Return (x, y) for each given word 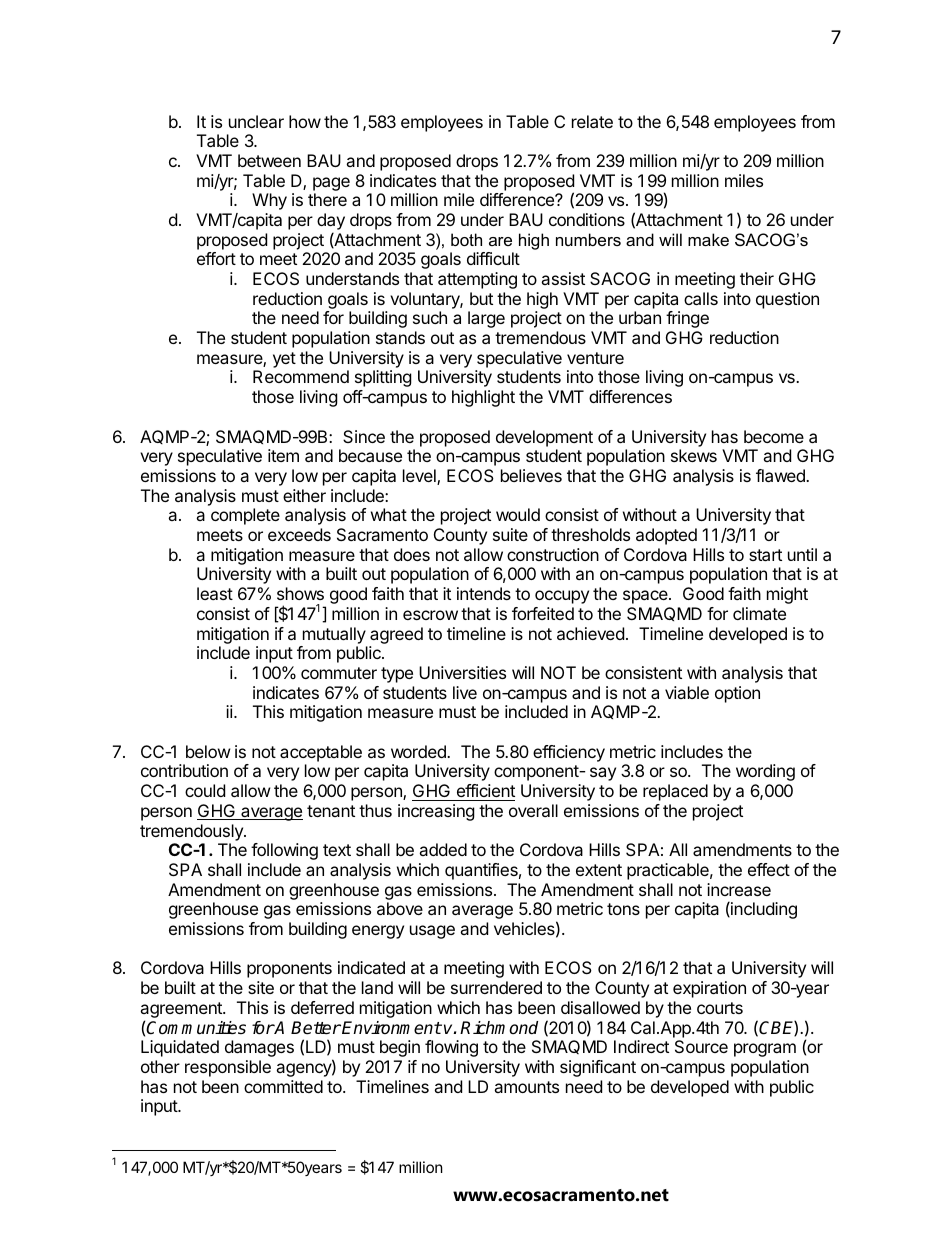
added (443, 849)
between (269, 160)
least (215, 593)
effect (769, 869)
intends (484, 593)
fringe (687, 319)
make (708, 239)
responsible (228, 1068)
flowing (451, 1048)
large (486, 319)
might (787, 595)
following (284, 851)
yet (284, 360)
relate (592, 121)
